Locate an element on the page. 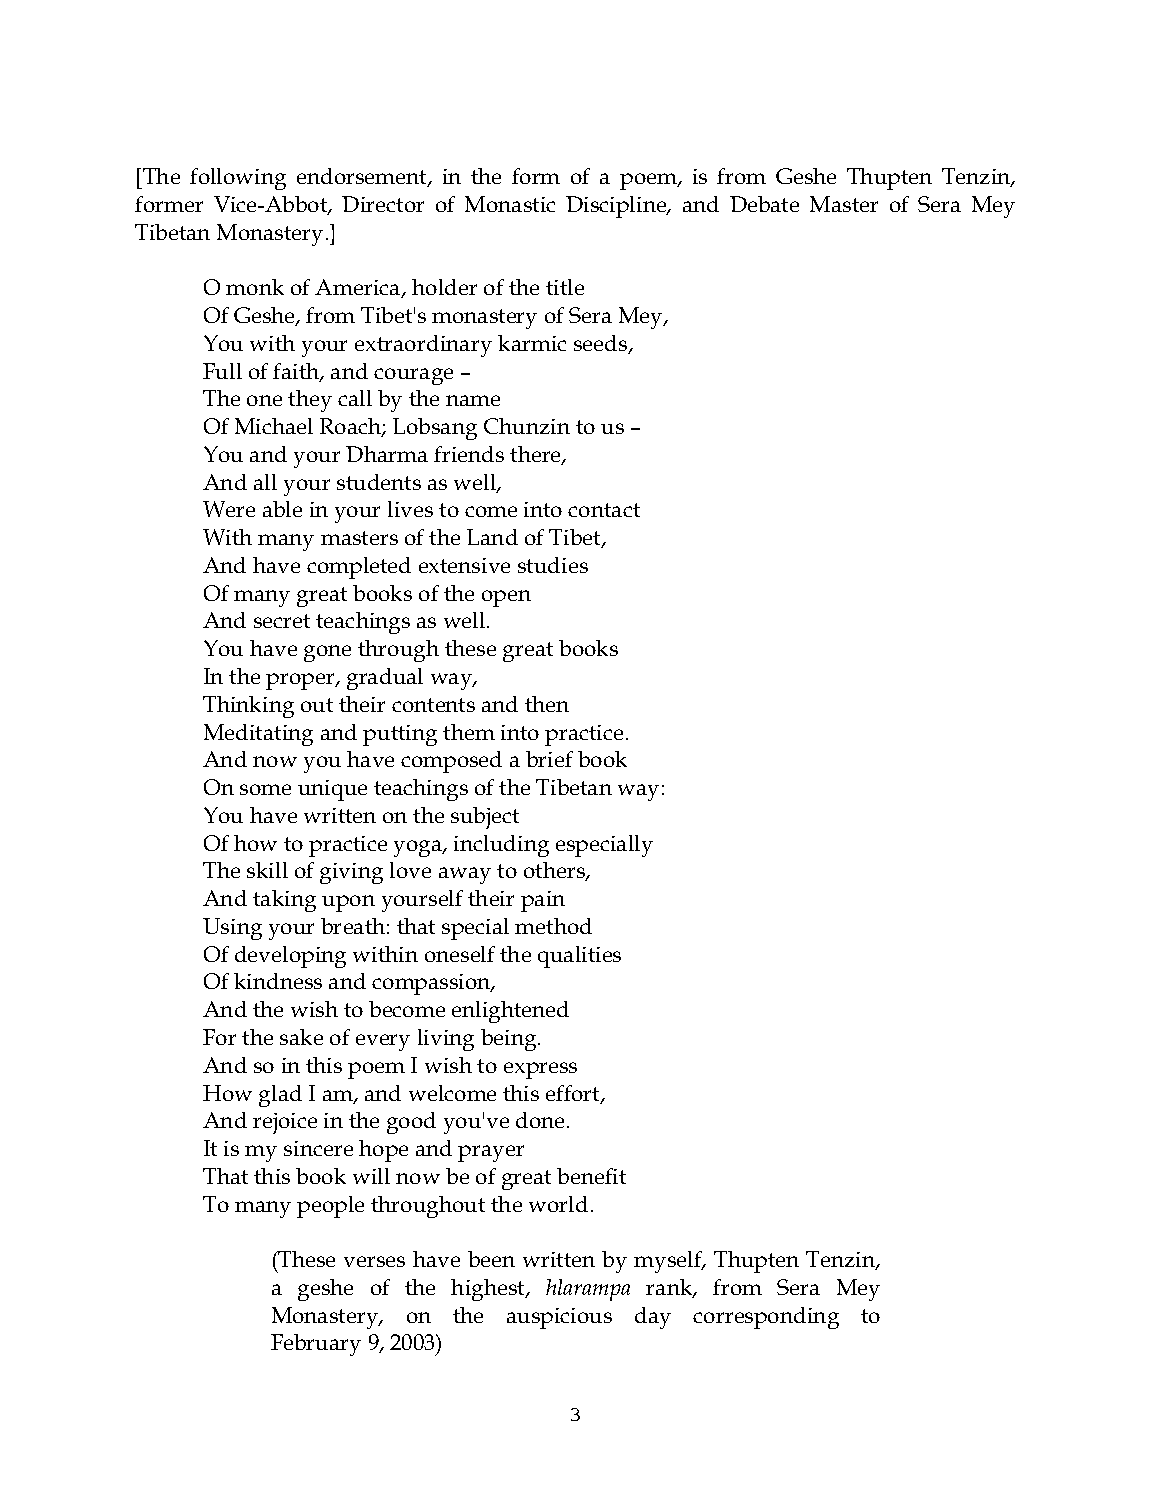 The height and width of the document is (1490, 1152). brief is located at coordinates (549, 759).
